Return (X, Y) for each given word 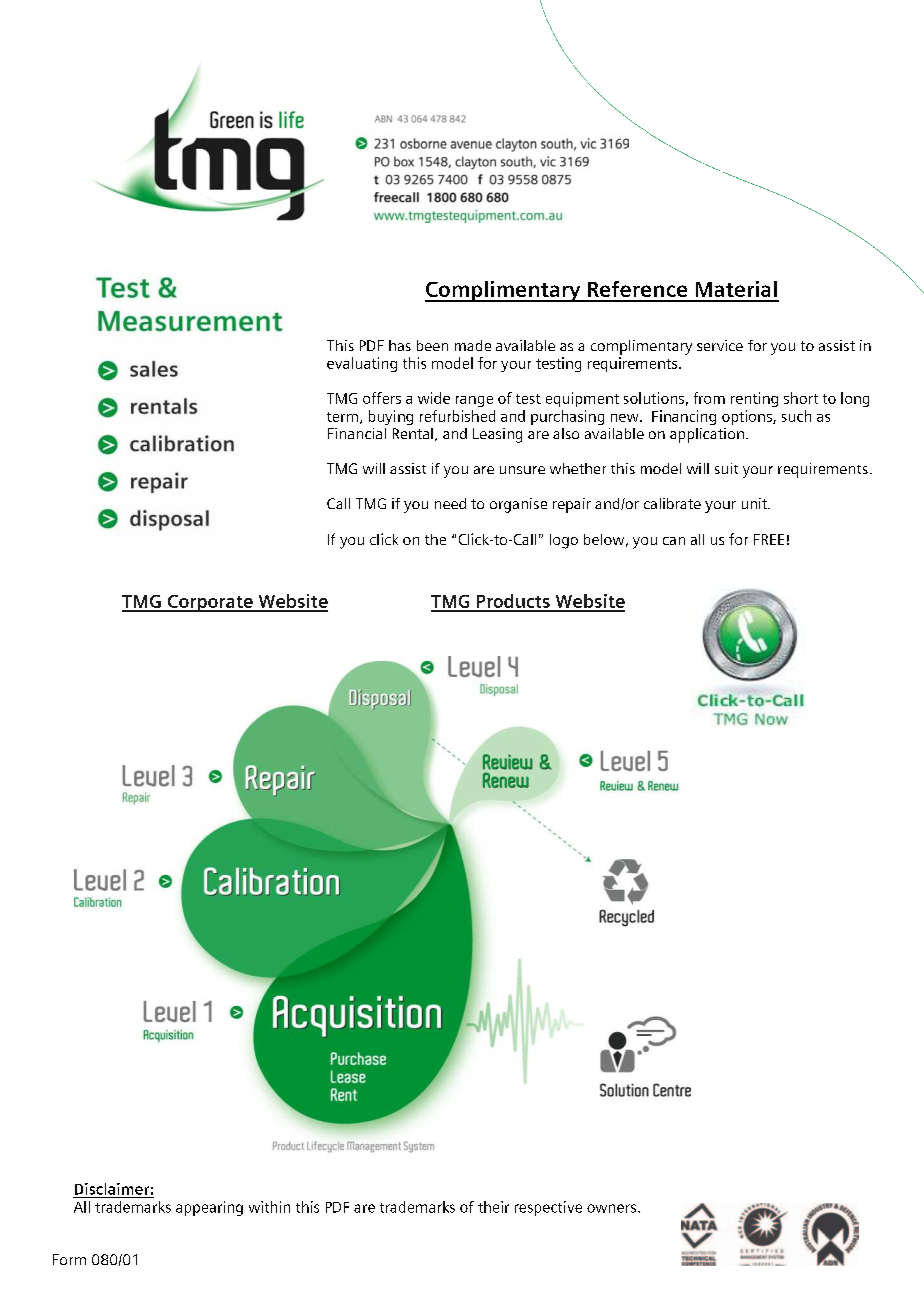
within (269, 1207)
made (473, 345)
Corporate (210, 603)
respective (548, 1208)
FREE (769, 539)
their (493, 1207)
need (450, 503)
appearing (209, 1208)
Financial (357, 433)
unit (755, 503)
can (674, 541)
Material (736, 289)
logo (564, 541)
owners (613, 1208)
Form (69, 1259)
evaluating (362, 364)
